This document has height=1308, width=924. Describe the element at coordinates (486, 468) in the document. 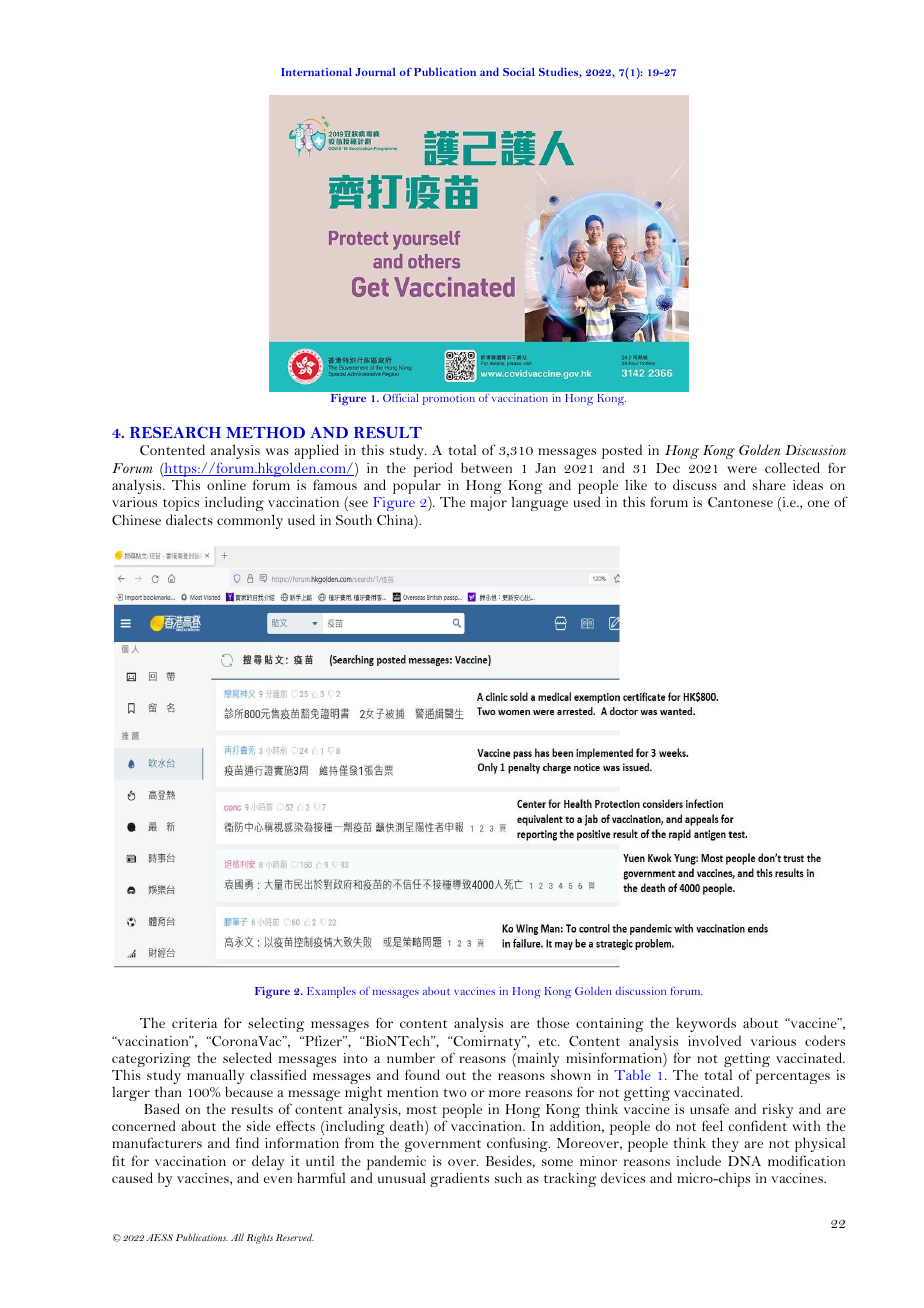

I see `between` at that location.
